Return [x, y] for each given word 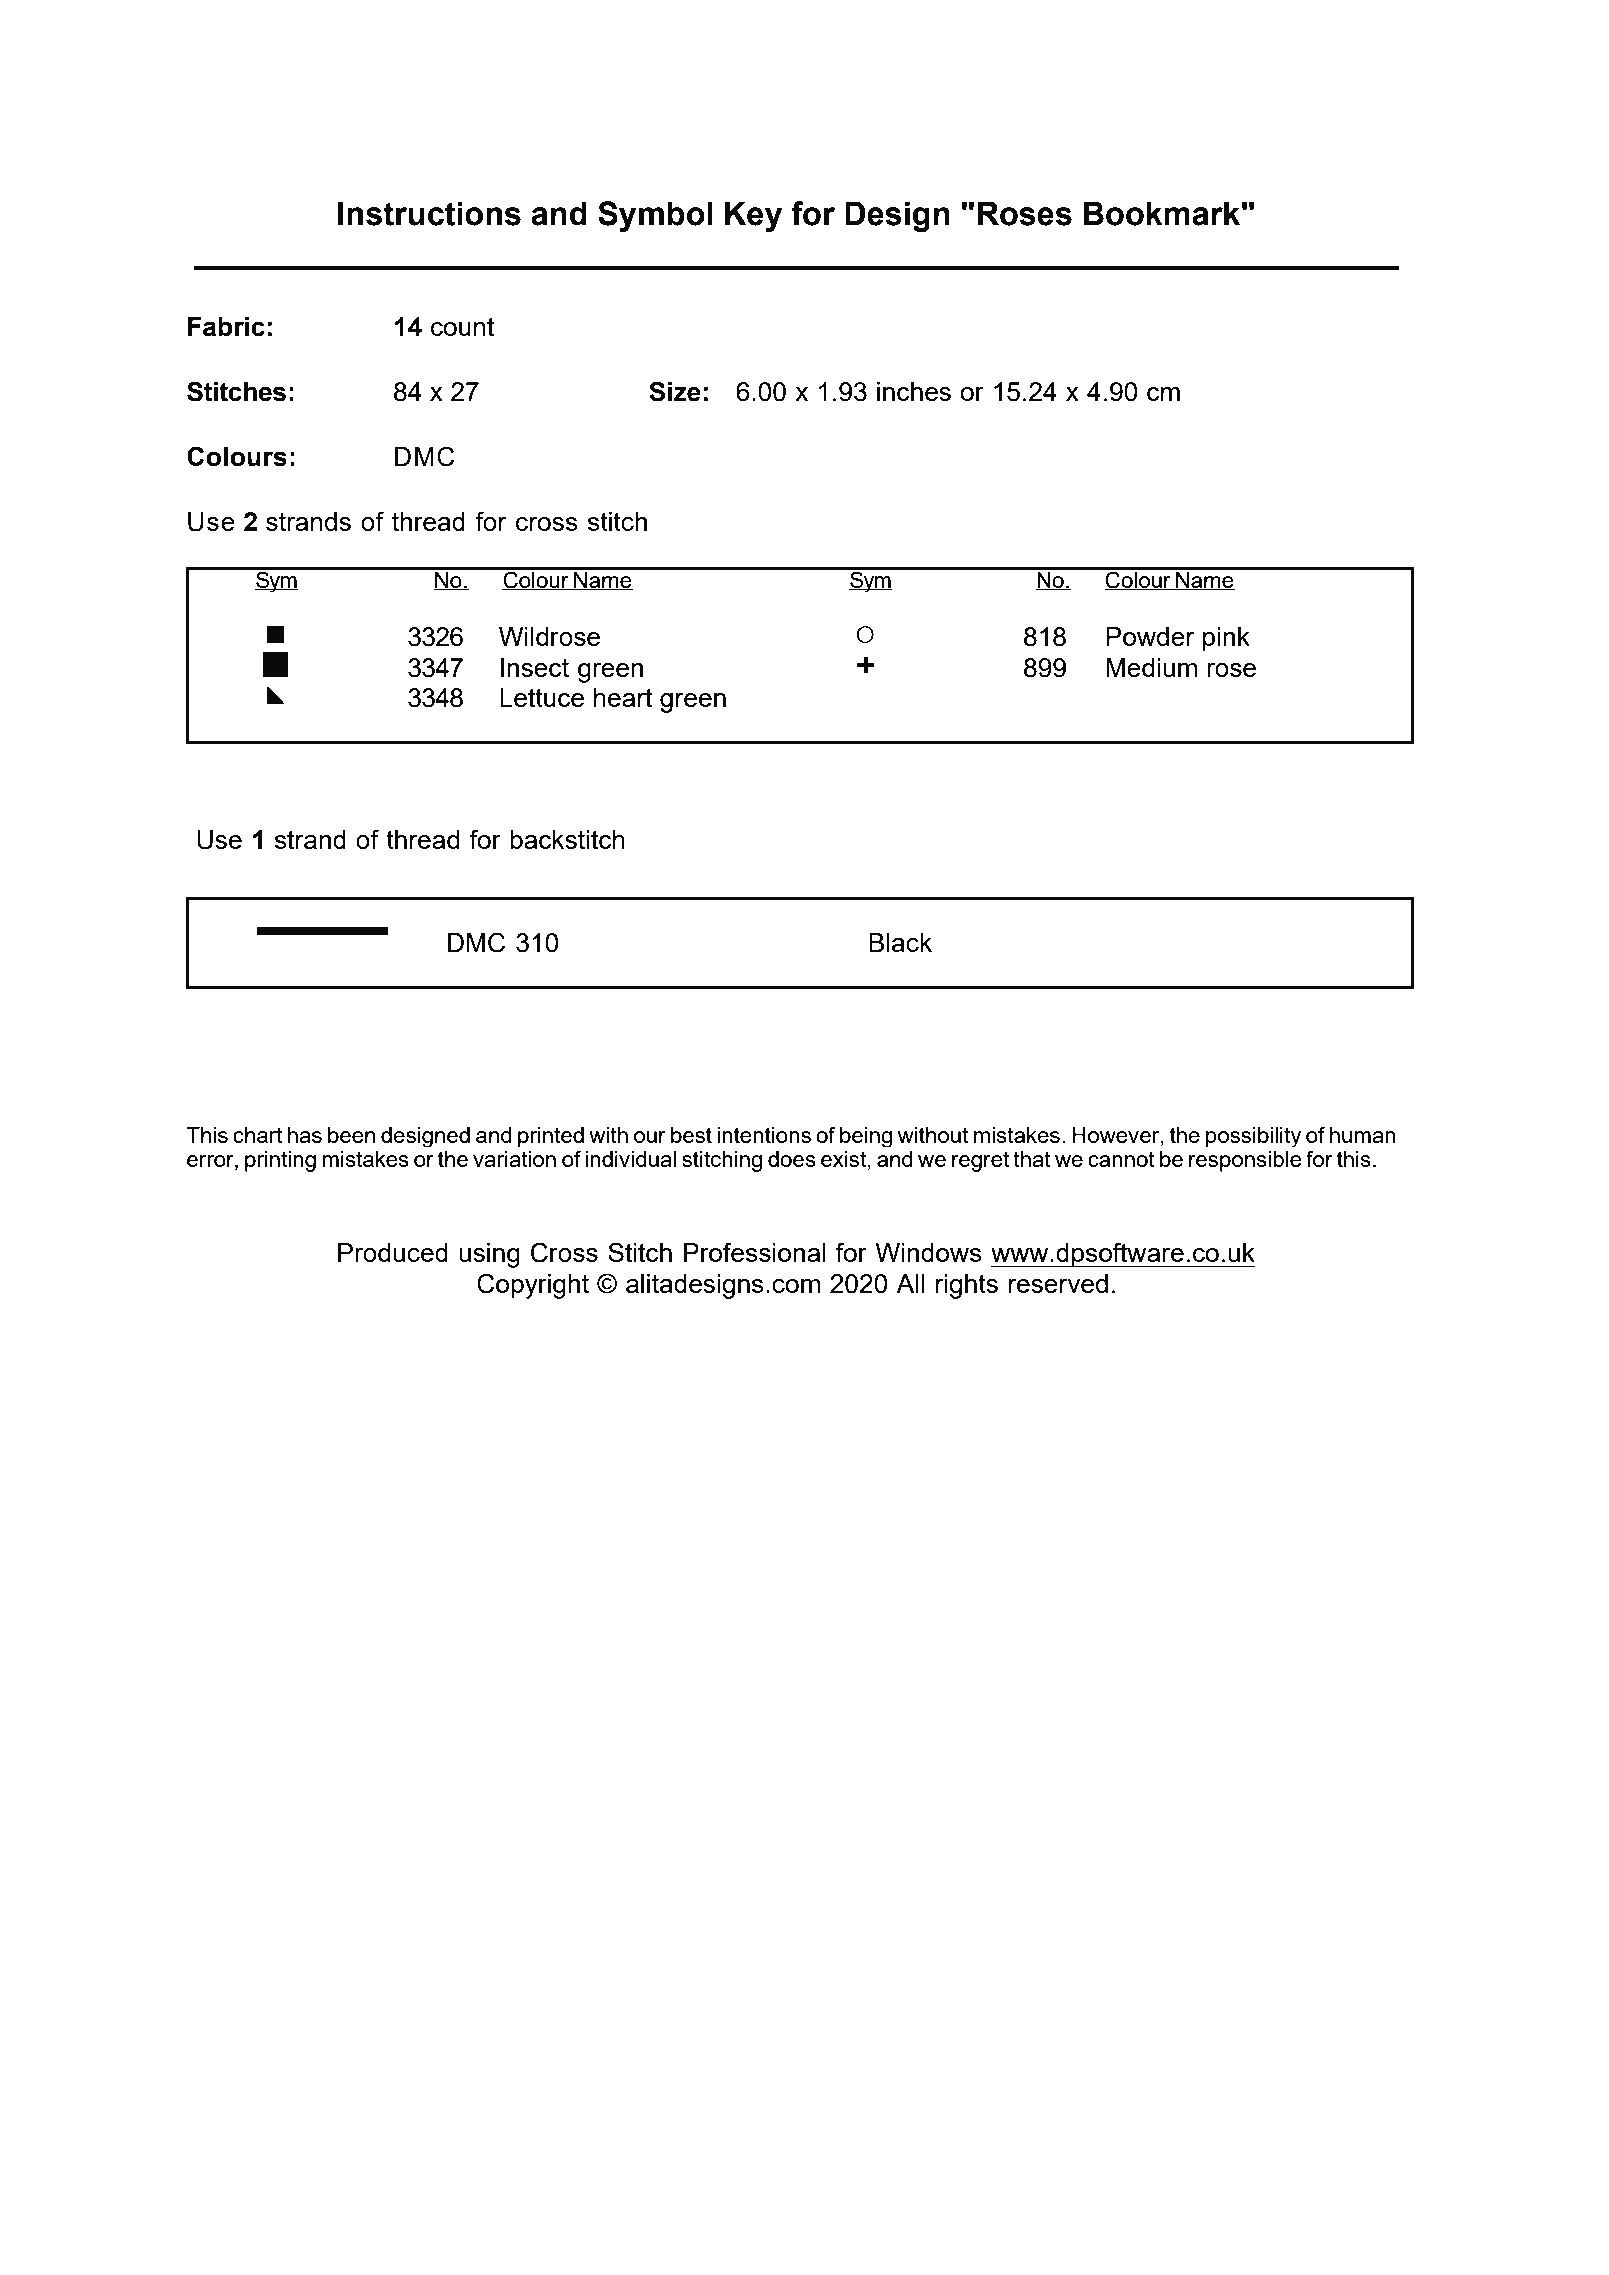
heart [623, 697]
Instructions [429, 213]
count [462, 327]
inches [914, 391]
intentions [764, 1135]
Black [900, 942]
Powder [1150, 636]
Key [753, 216]
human [1363, 1135]
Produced [393, 1252]
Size [675, 391]
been [351, 1135]
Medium [1151, 667]
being [866, 1137]
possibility [1254, 1137]
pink [1226, 639]
